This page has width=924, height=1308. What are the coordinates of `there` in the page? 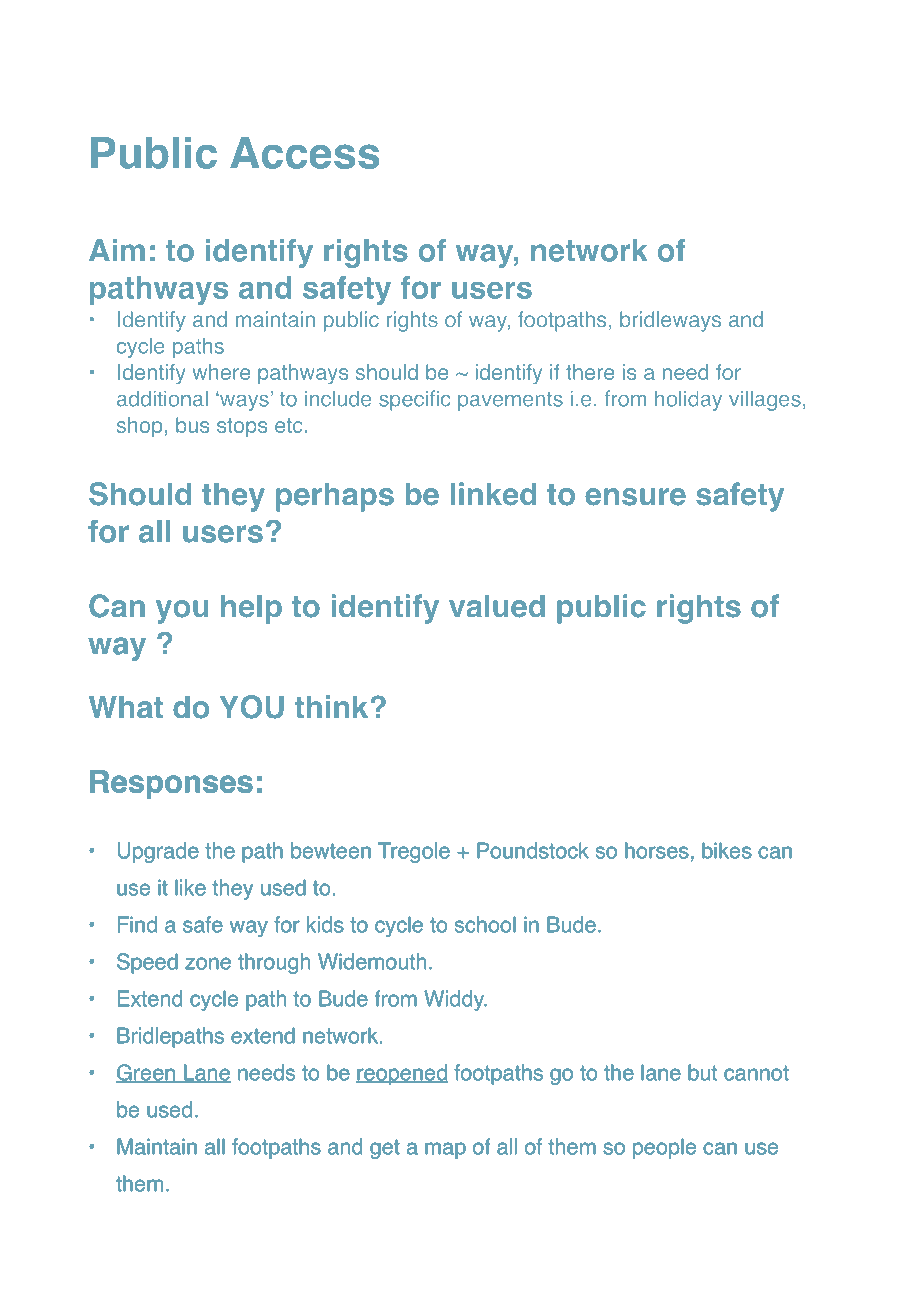 It's located at (590, 372).
